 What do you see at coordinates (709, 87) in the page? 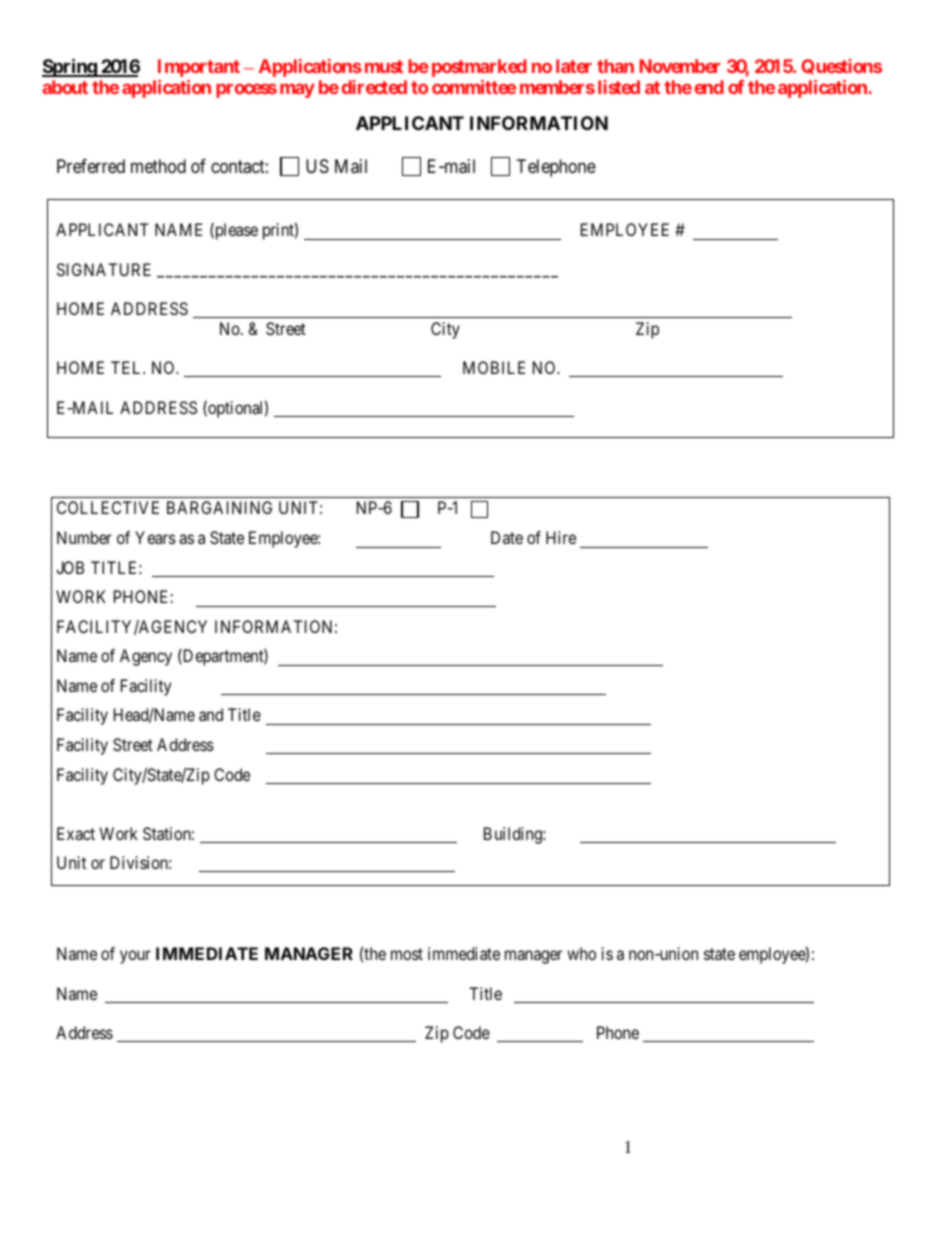
I see `end` at bounding box center [709, 87].
